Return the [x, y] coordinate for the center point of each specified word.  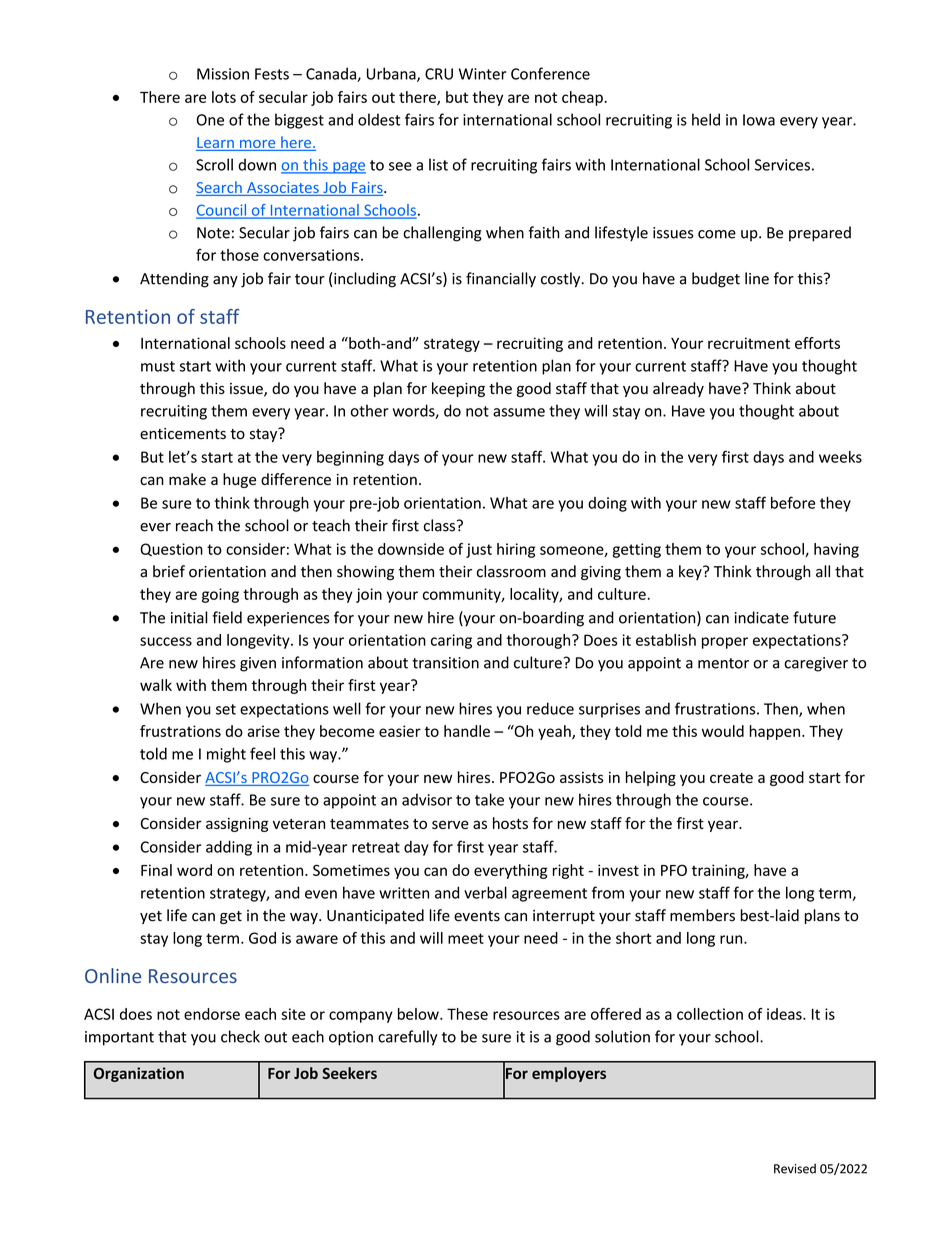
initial [189, 617]
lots [224, 97]
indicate [762, 617]
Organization [139, 1074]
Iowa [759, 120]
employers [569, 1074]
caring [451, 641]
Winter [483, 74]
